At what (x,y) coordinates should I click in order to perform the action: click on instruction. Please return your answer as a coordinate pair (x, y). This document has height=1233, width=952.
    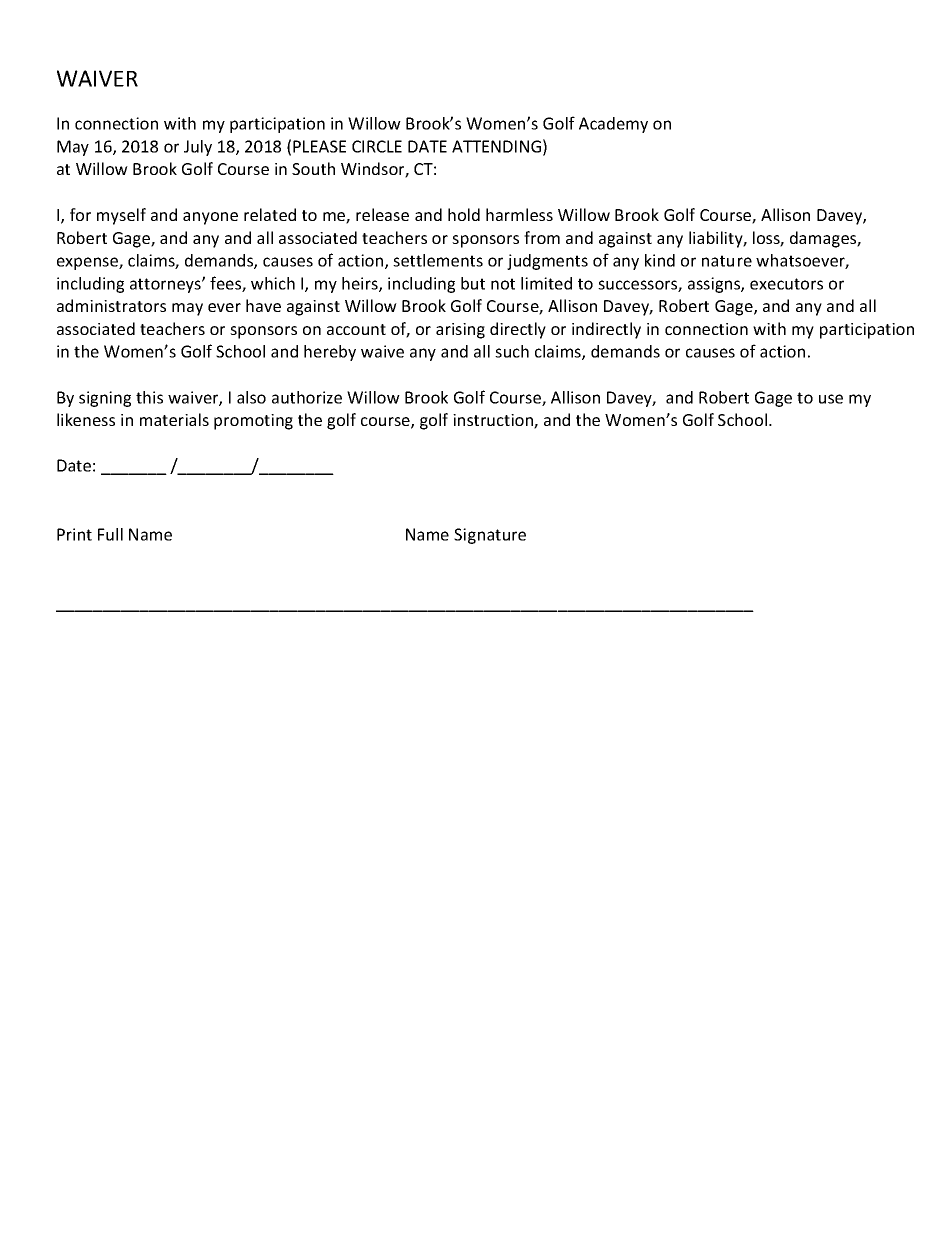
    Looking at the image, I should click on (494, 421).
